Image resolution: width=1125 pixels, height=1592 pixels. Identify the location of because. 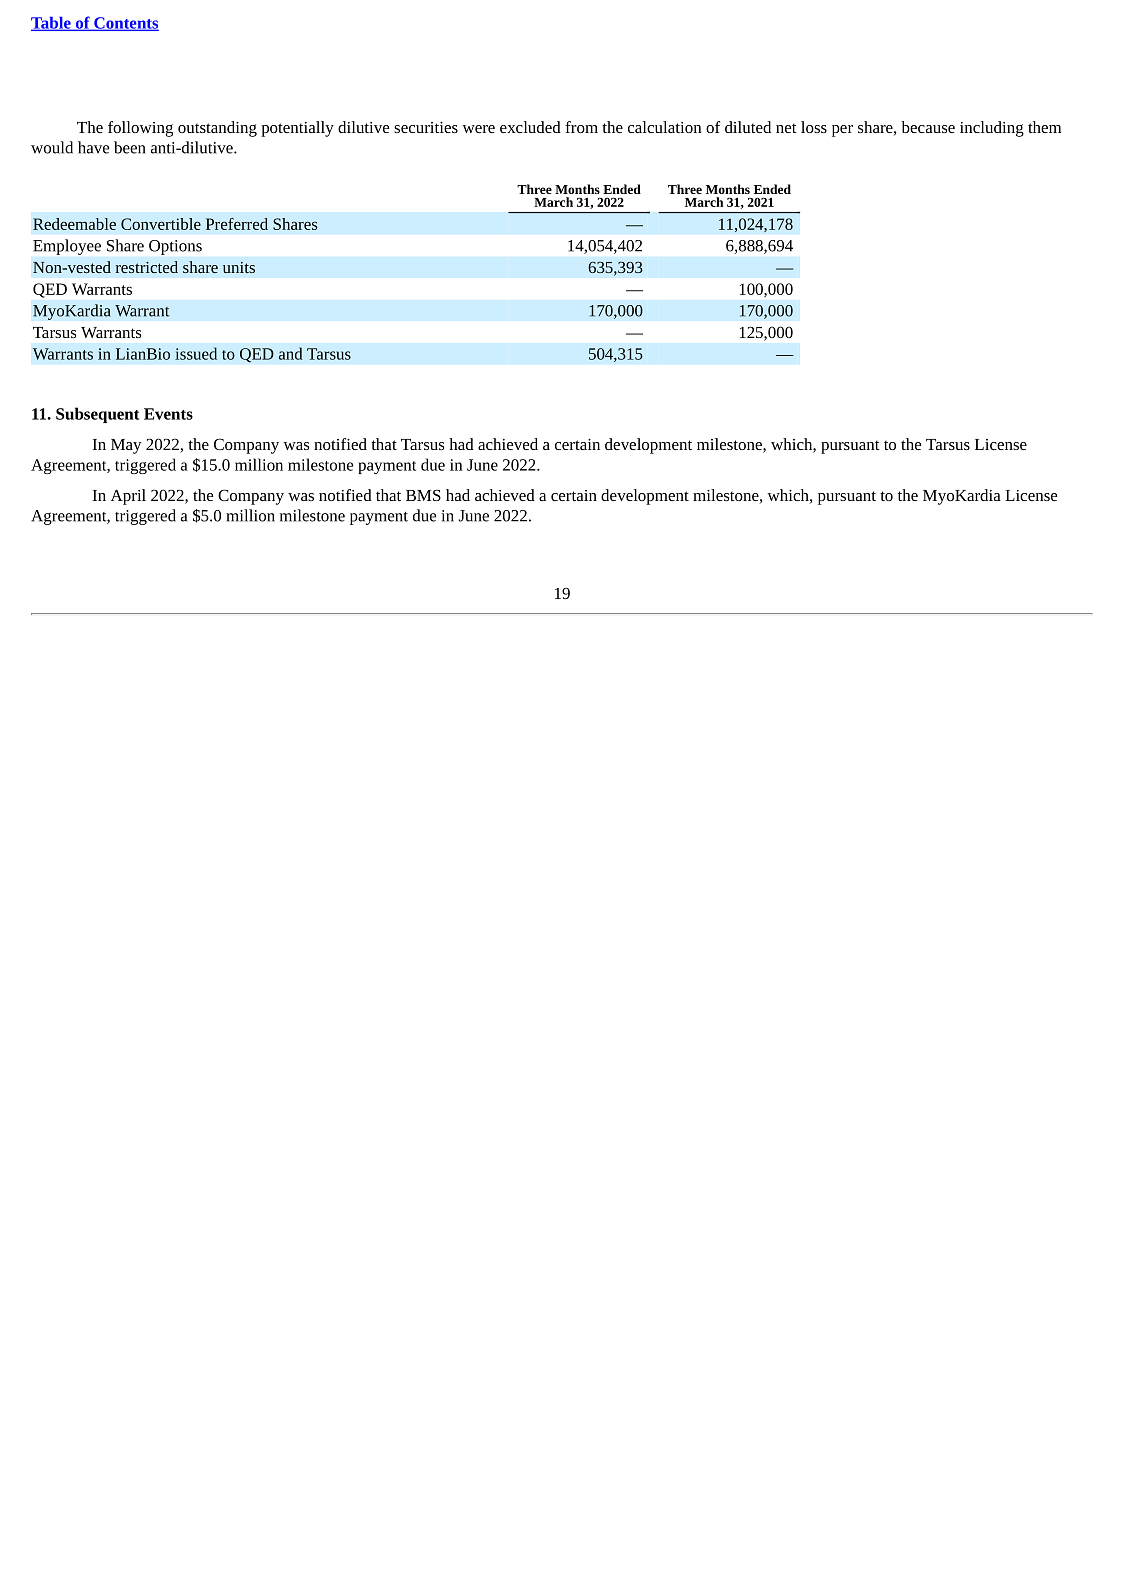
(928, 127).
